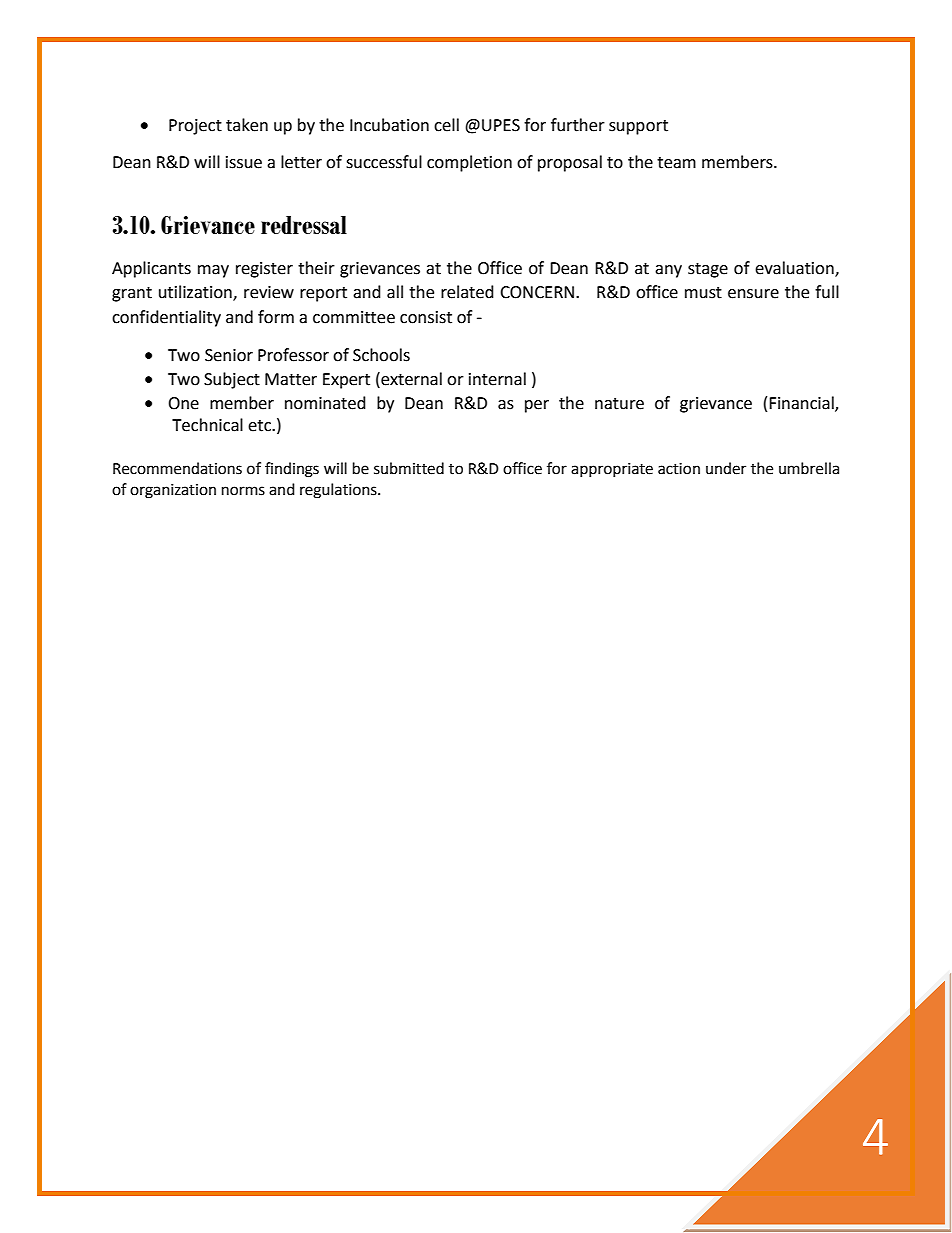 Image resolution: width=952 pixels, height=1233 pixels. I want to click on may, so click(213, 271).
